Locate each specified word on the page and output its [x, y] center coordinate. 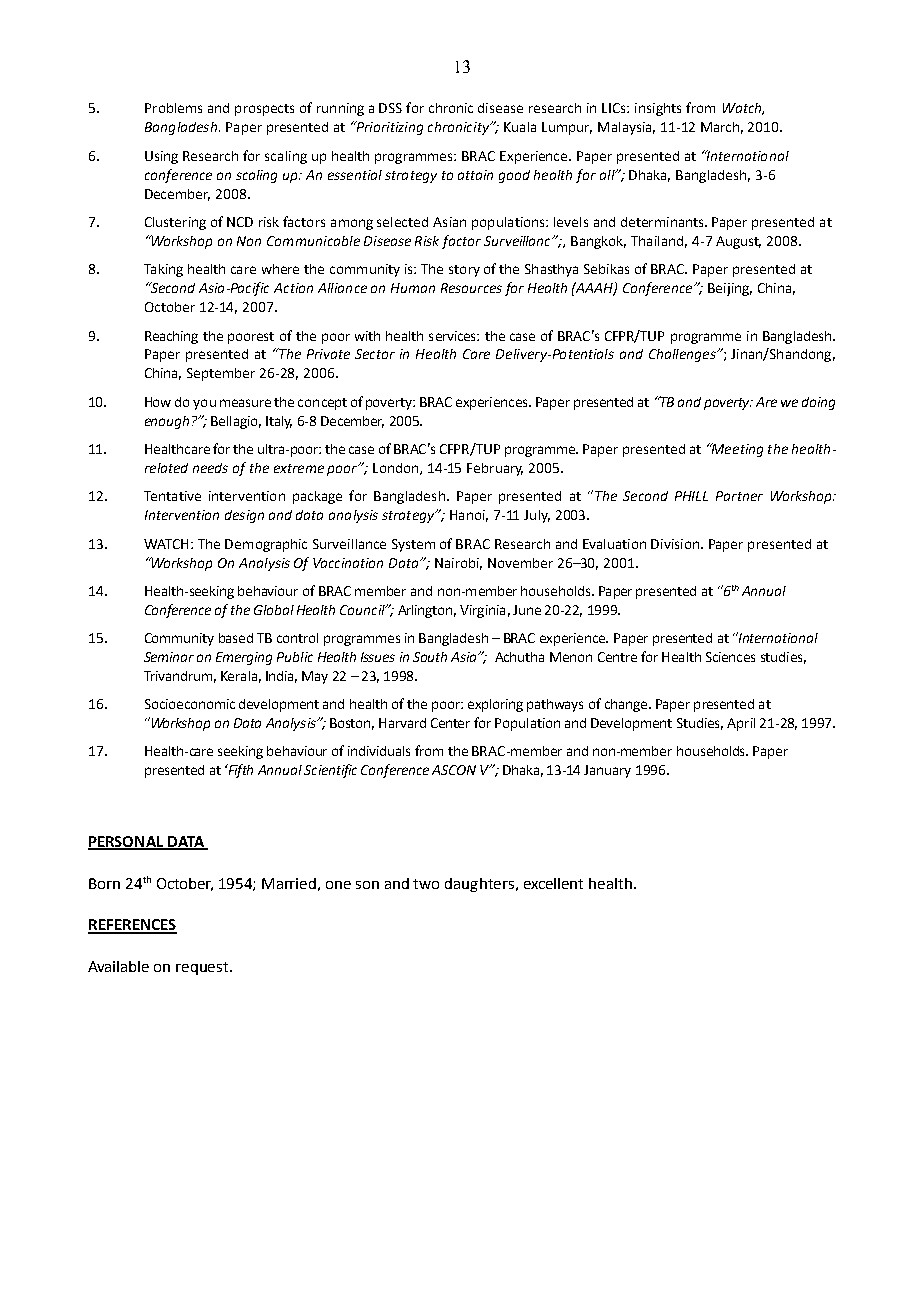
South [430, 657]
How [158, 402]
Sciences [730, 657]
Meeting [736, 450]
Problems [173, 108]
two [426, 884]
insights [658, 109]
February [495, 469]
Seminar [169, 657]
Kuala [520, 127]
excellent [553, 883]
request [203, 968]
